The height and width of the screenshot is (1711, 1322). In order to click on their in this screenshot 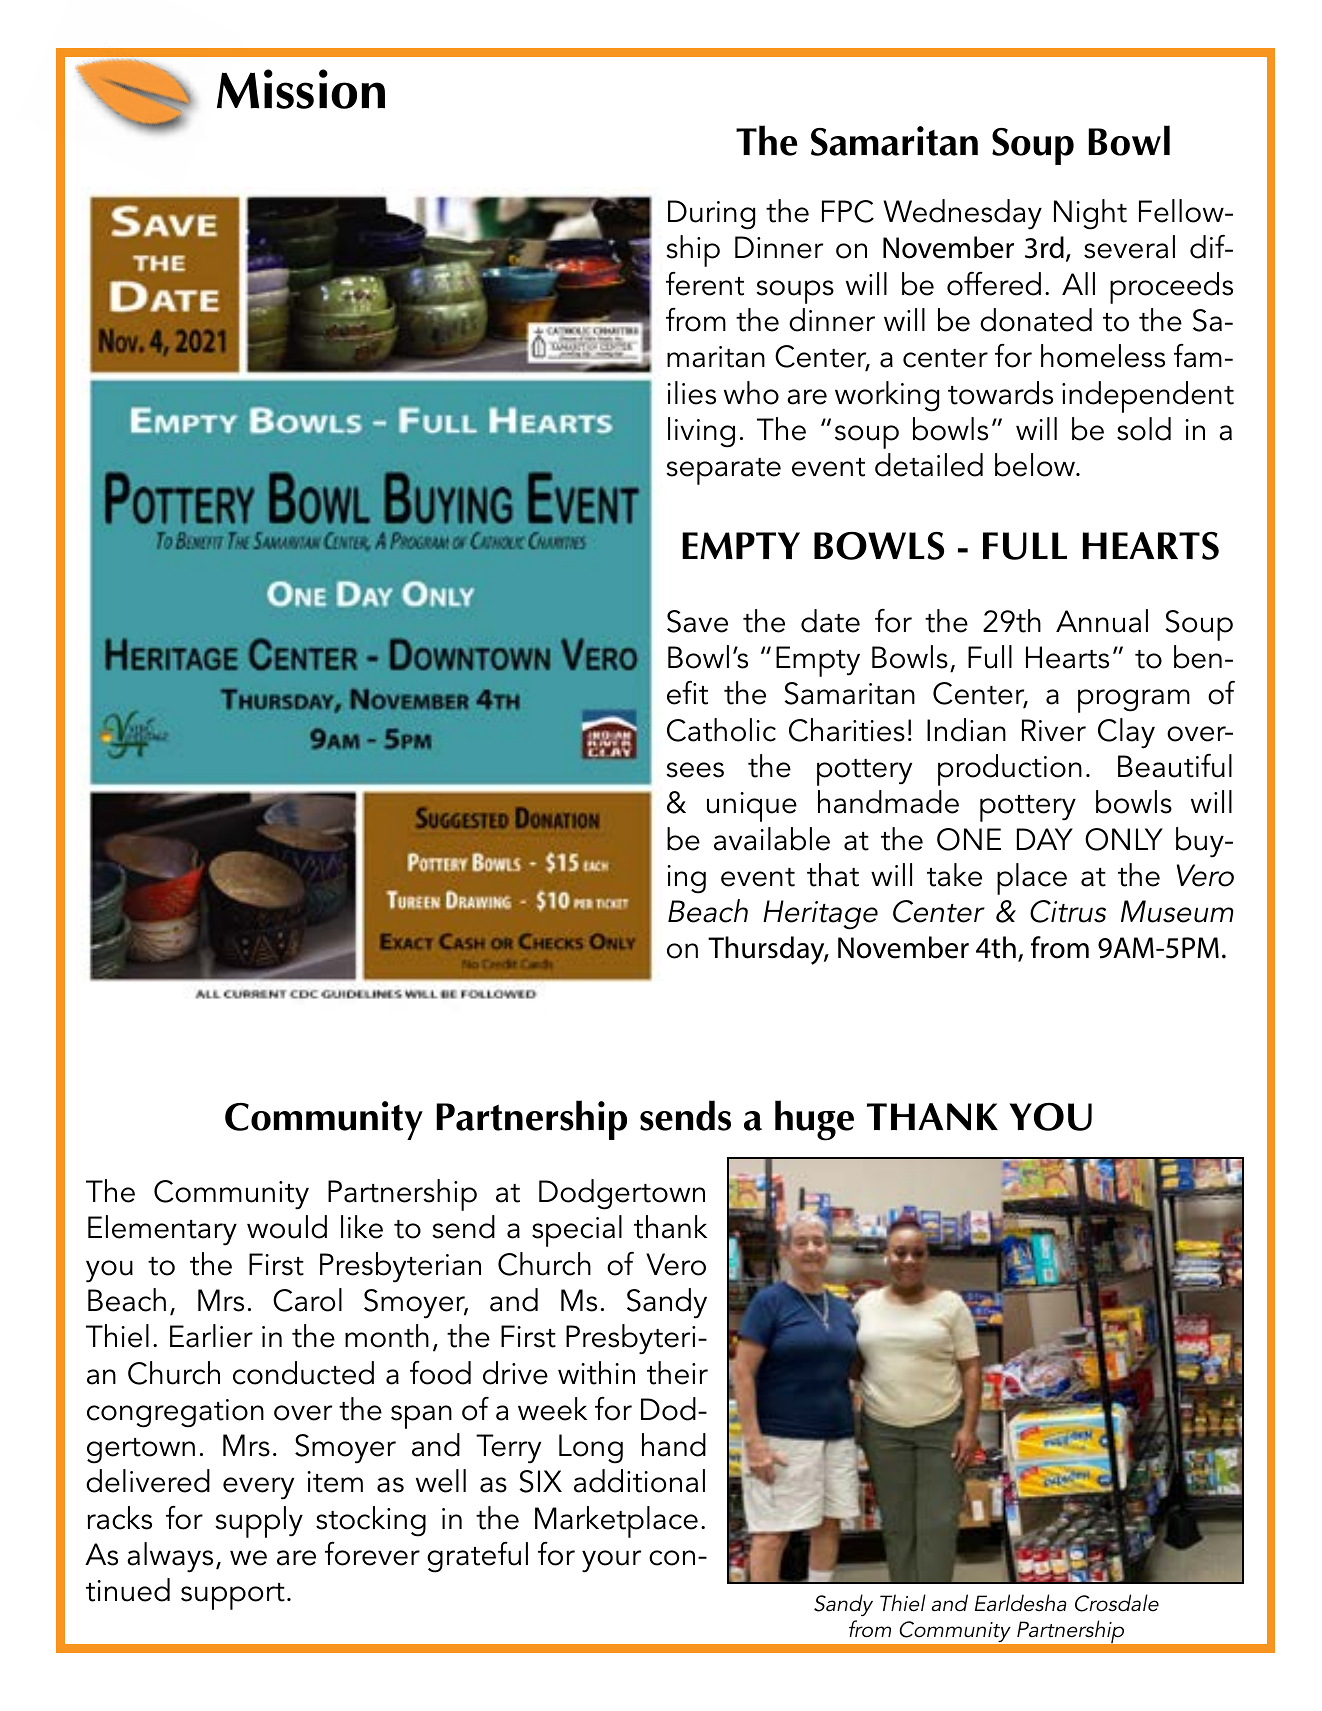, I will do `click(677, 1373)`.
